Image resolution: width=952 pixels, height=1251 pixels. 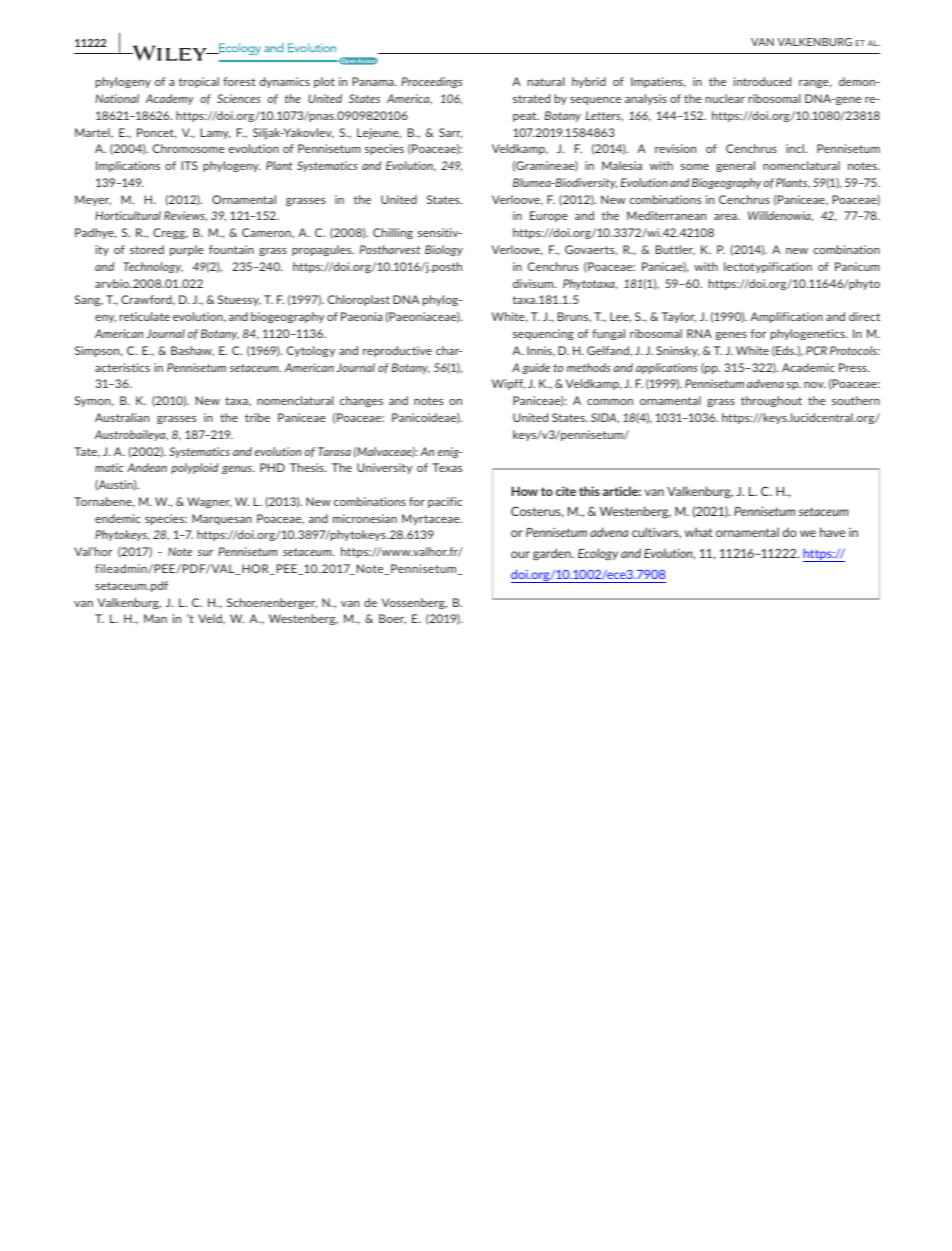 I want to click on pacific, so click(x=445, y=502).
